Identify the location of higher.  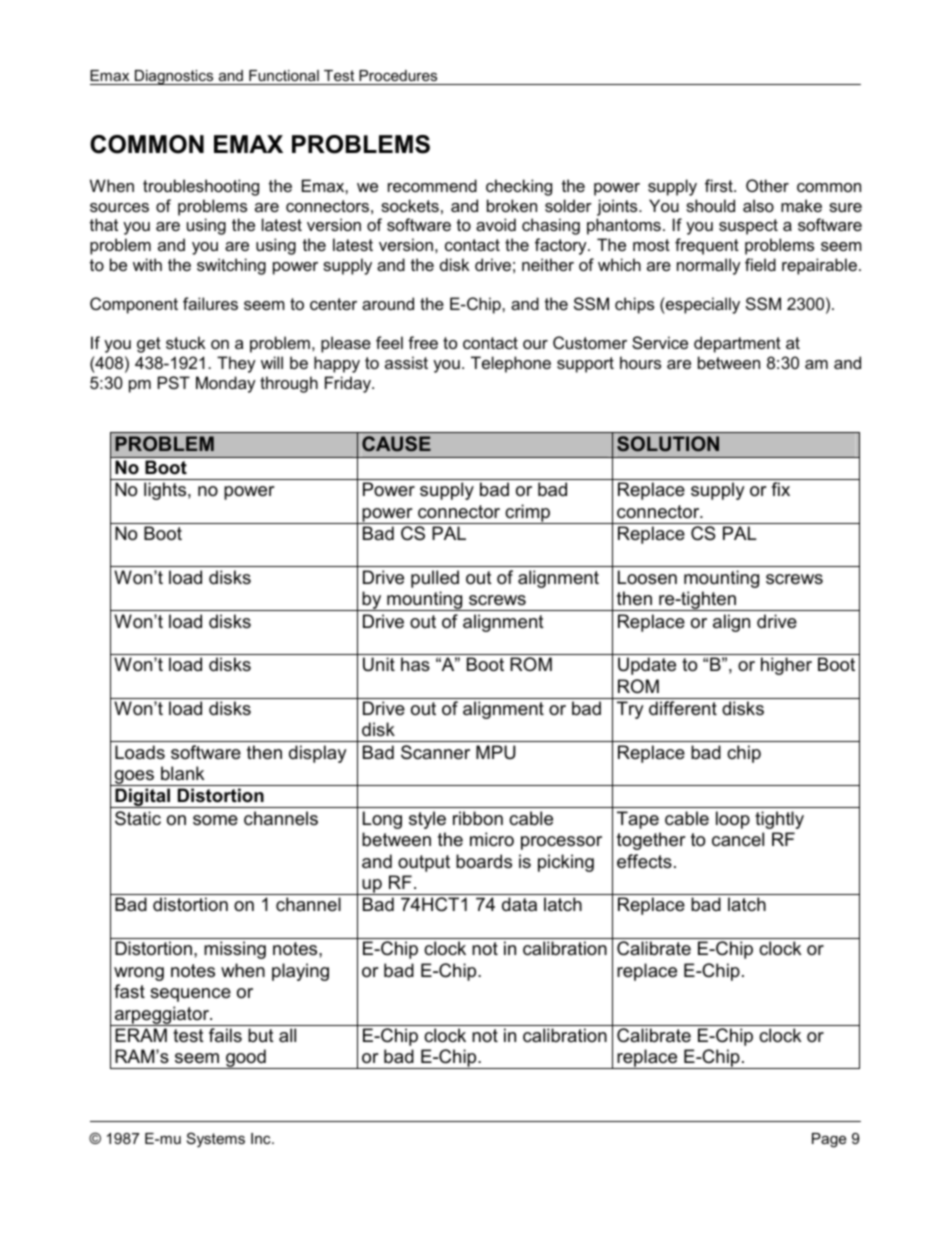
(786, 666).
